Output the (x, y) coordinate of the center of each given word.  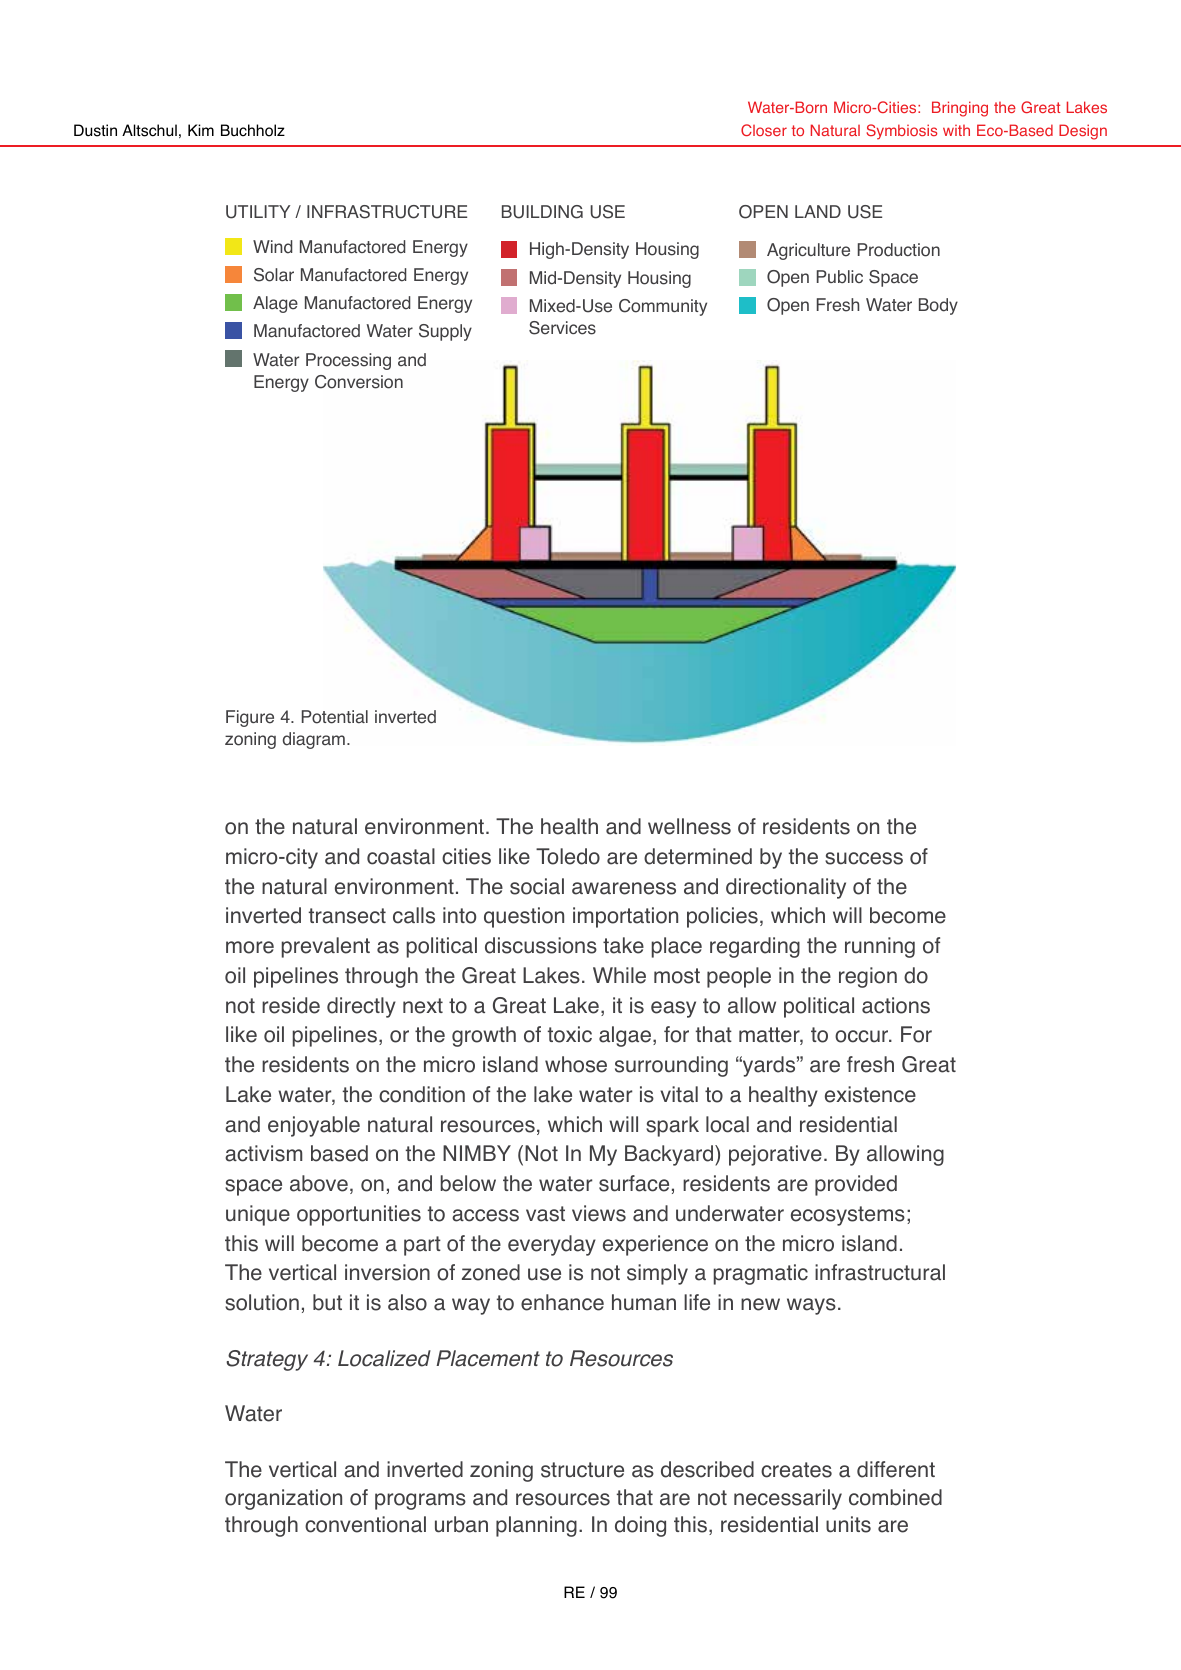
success (864, 858)
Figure (250, 718)
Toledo (568, 856)
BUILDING (542, 212)
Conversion (359, 382)
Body (938, 306)
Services (562, 328)
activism (263, 1153)
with (956, 130)
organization (283, 1499)
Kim (201, 130)
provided (856, 1185)
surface (634, 1183)
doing (640, 1526)
